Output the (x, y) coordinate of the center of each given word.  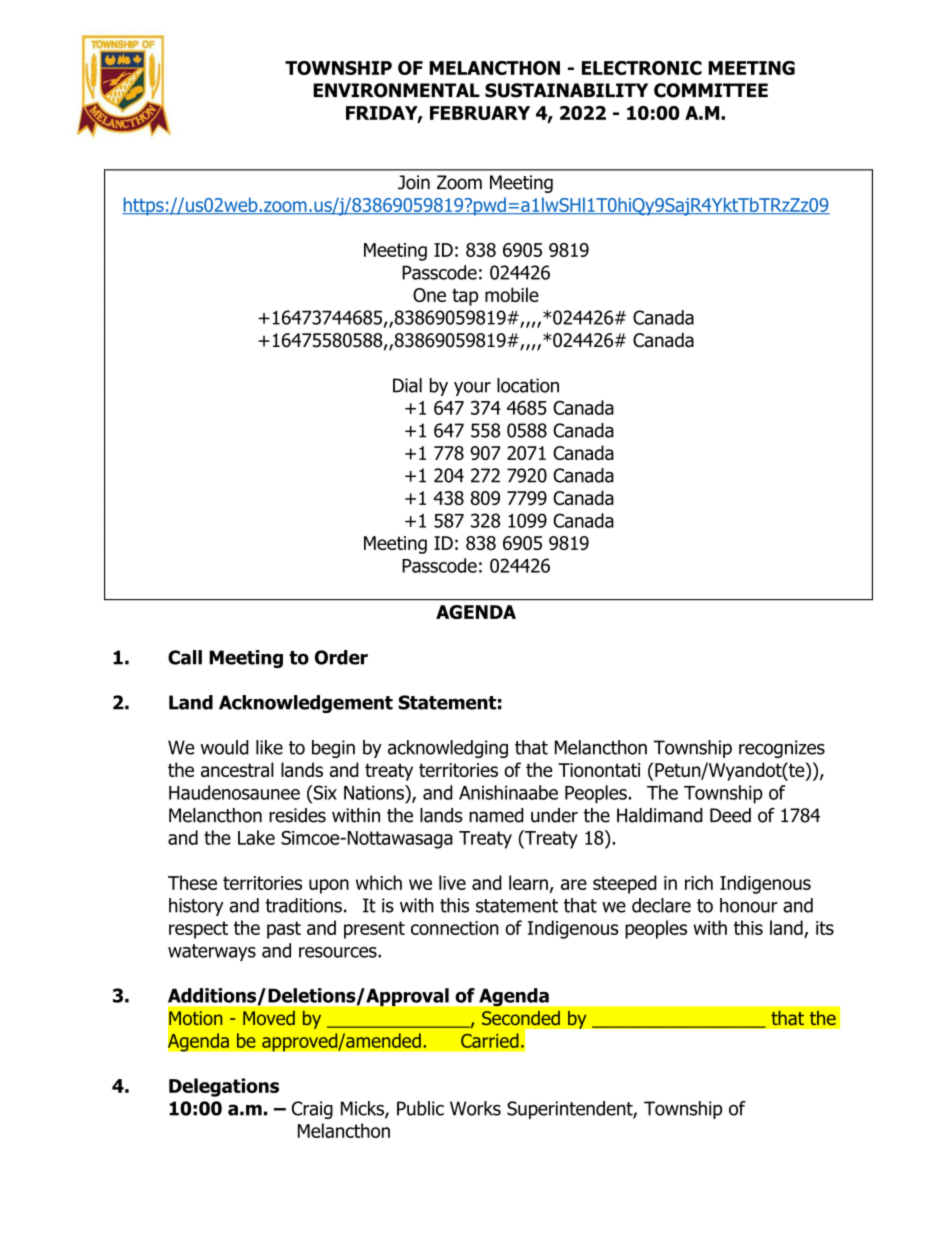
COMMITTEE (711, 90)
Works (475, 1108)
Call (185, 657)
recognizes (782, 749)
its (825, 928)
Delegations (224, 1087)
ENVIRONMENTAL (396, 90)
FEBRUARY (480, 113)
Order (341, 657)
